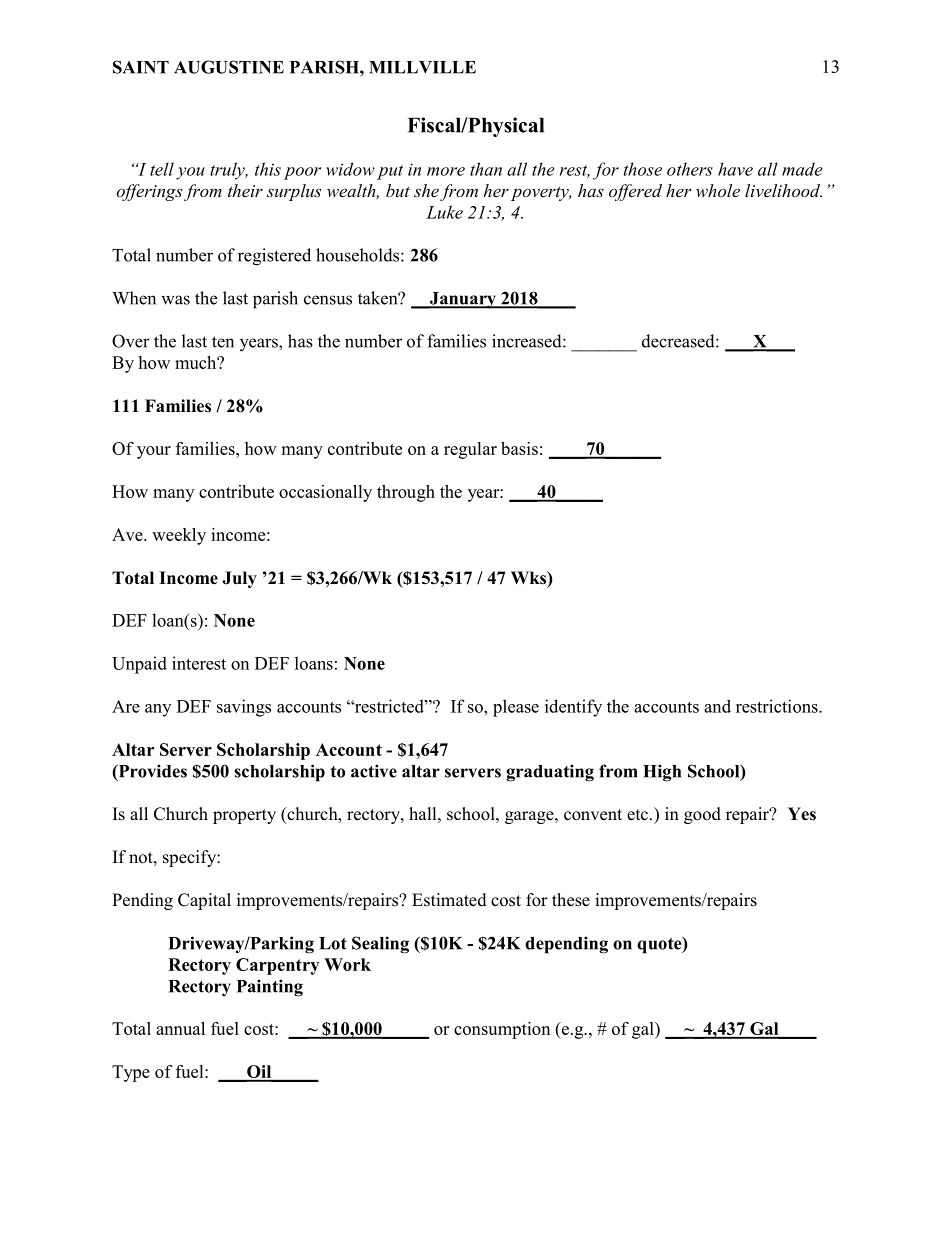  I want to click on AUGUSTINE, so click(229, 67).
